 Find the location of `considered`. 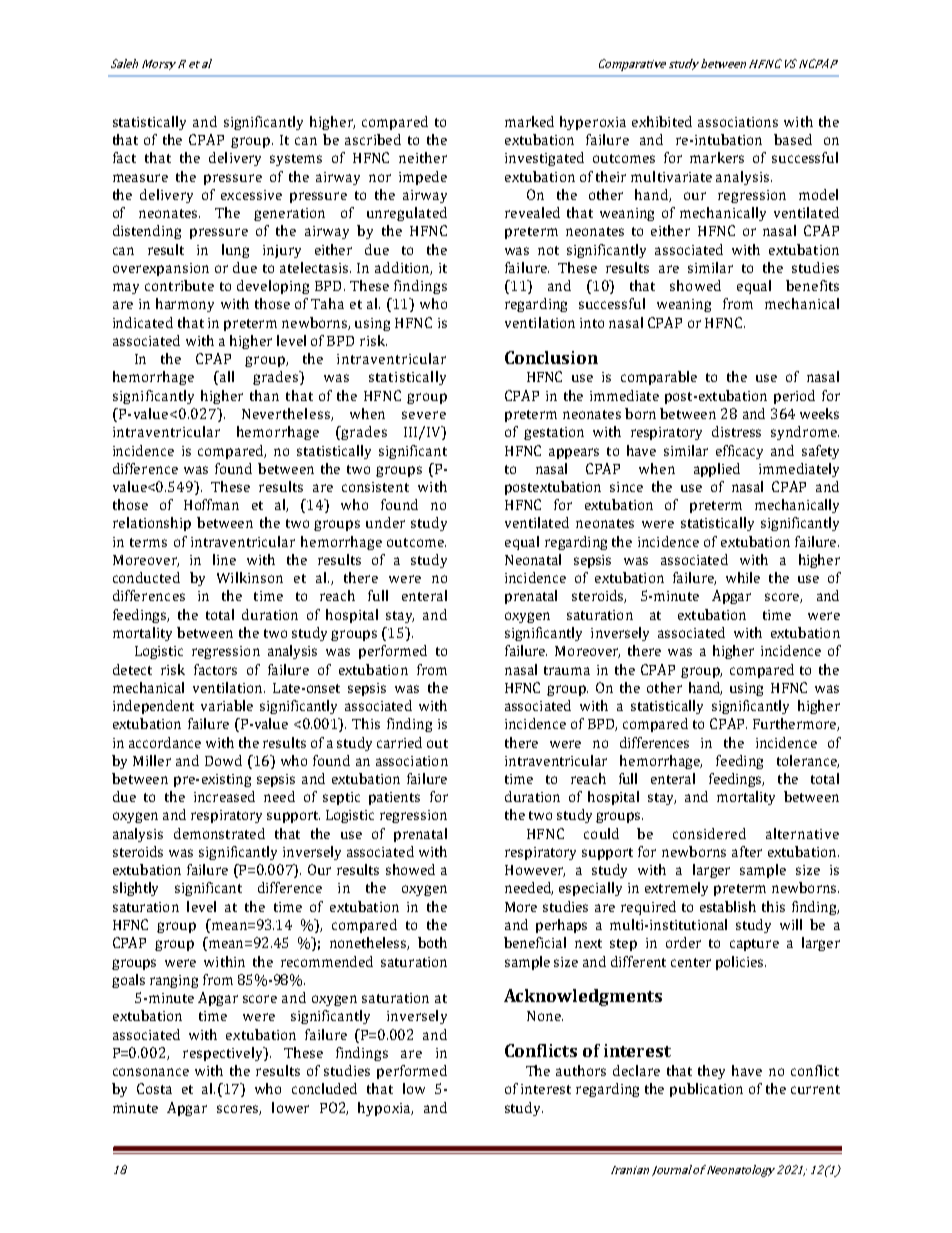

considered is located at coordinates (709, 833).
